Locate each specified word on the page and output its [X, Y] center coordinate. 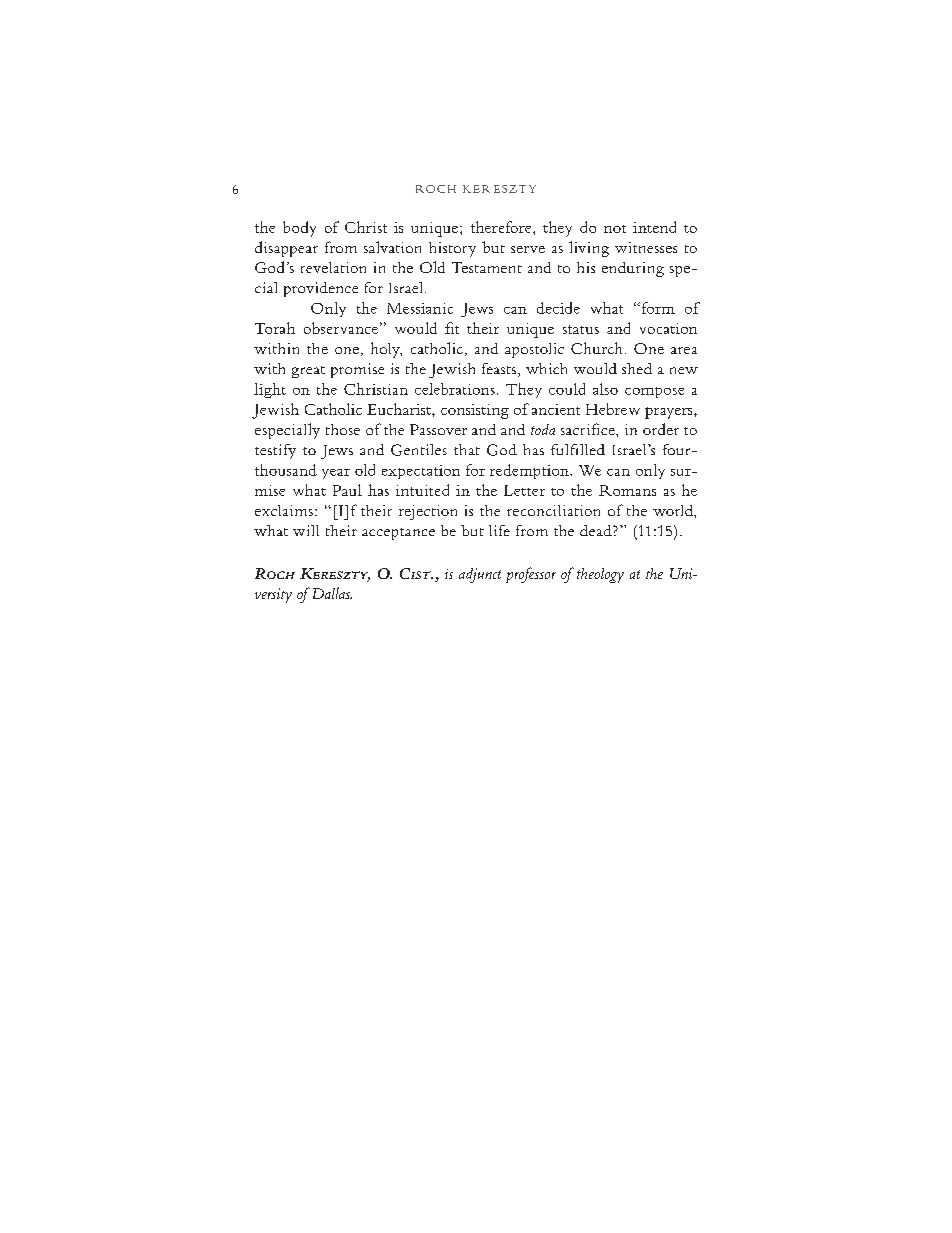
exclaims [284, 510]
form [657, 308]
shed [637, 368]
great [308, 372]
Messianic [420, 308]
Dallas [330, 593]
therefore [502, 227]
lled [592, 449]
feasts [499, 368]
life [499, 530]
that [467, 449]
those [343, 429]
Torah [275, 328]
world [674, 510]
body [299, 229]
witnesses [646, 247]
